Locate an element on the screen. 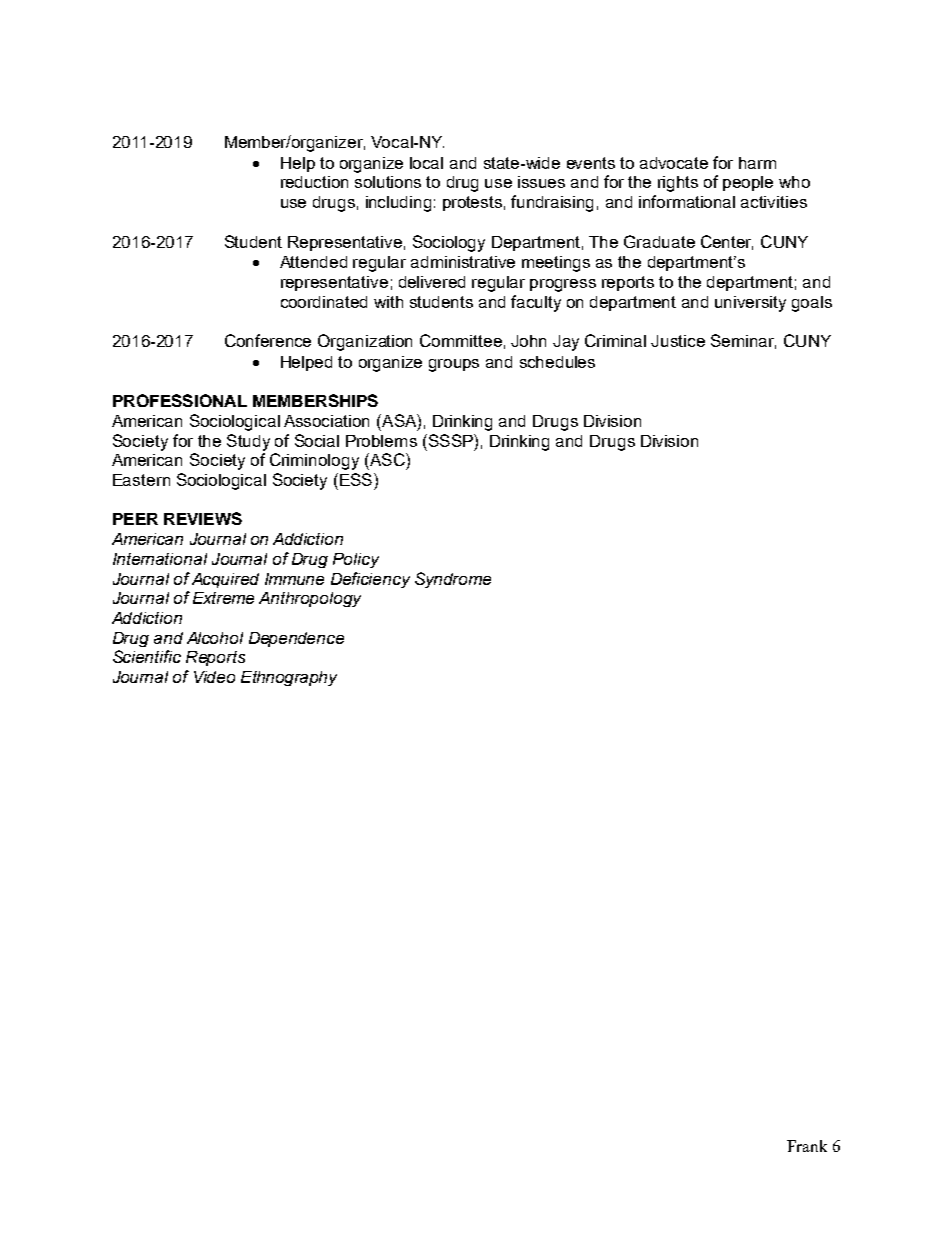 This screenshot has height=1233, width=952. Syndrome is located at coordinates (453, 580).
